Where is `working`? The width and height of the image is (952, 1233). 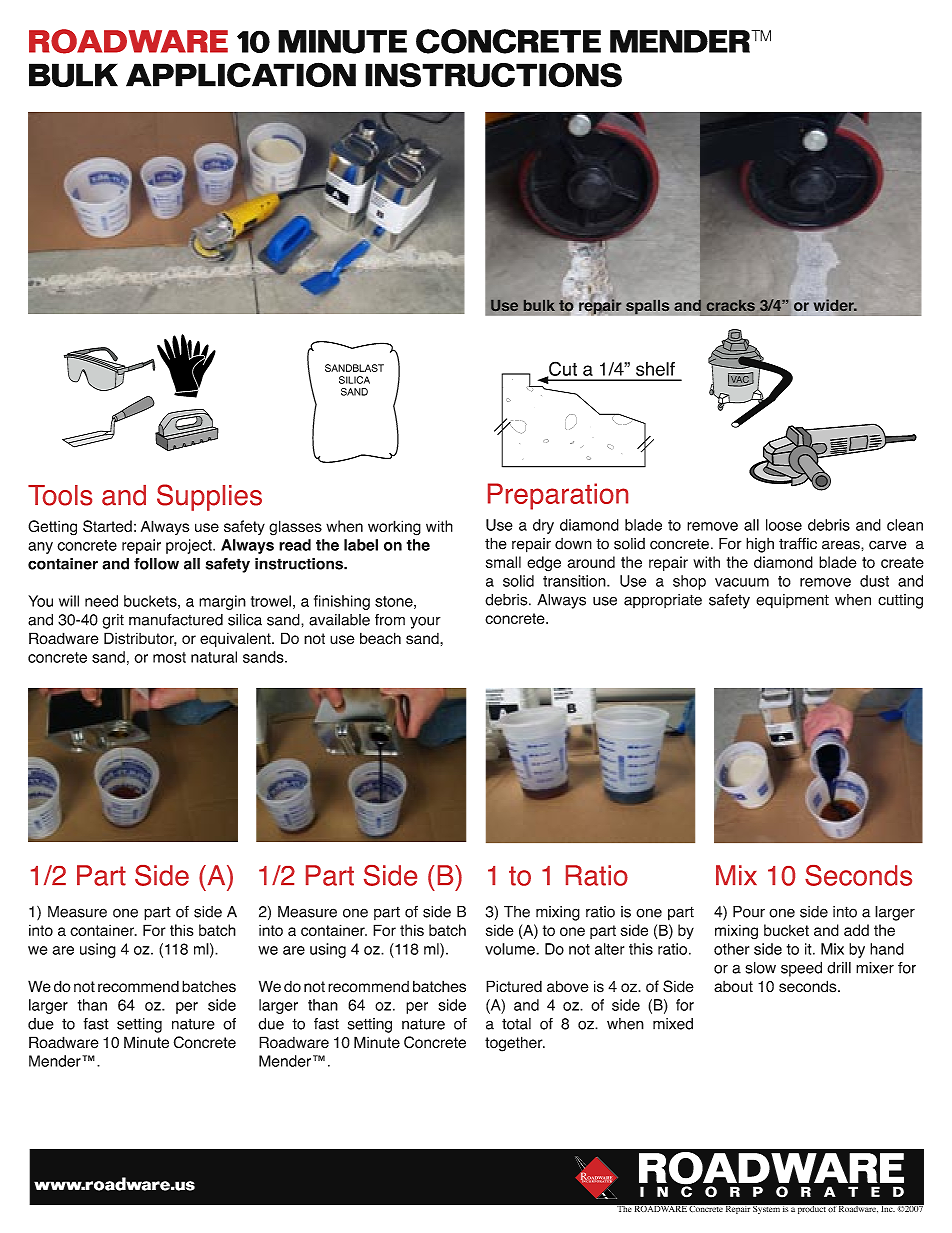
working is located at coordinates (394, 528).
